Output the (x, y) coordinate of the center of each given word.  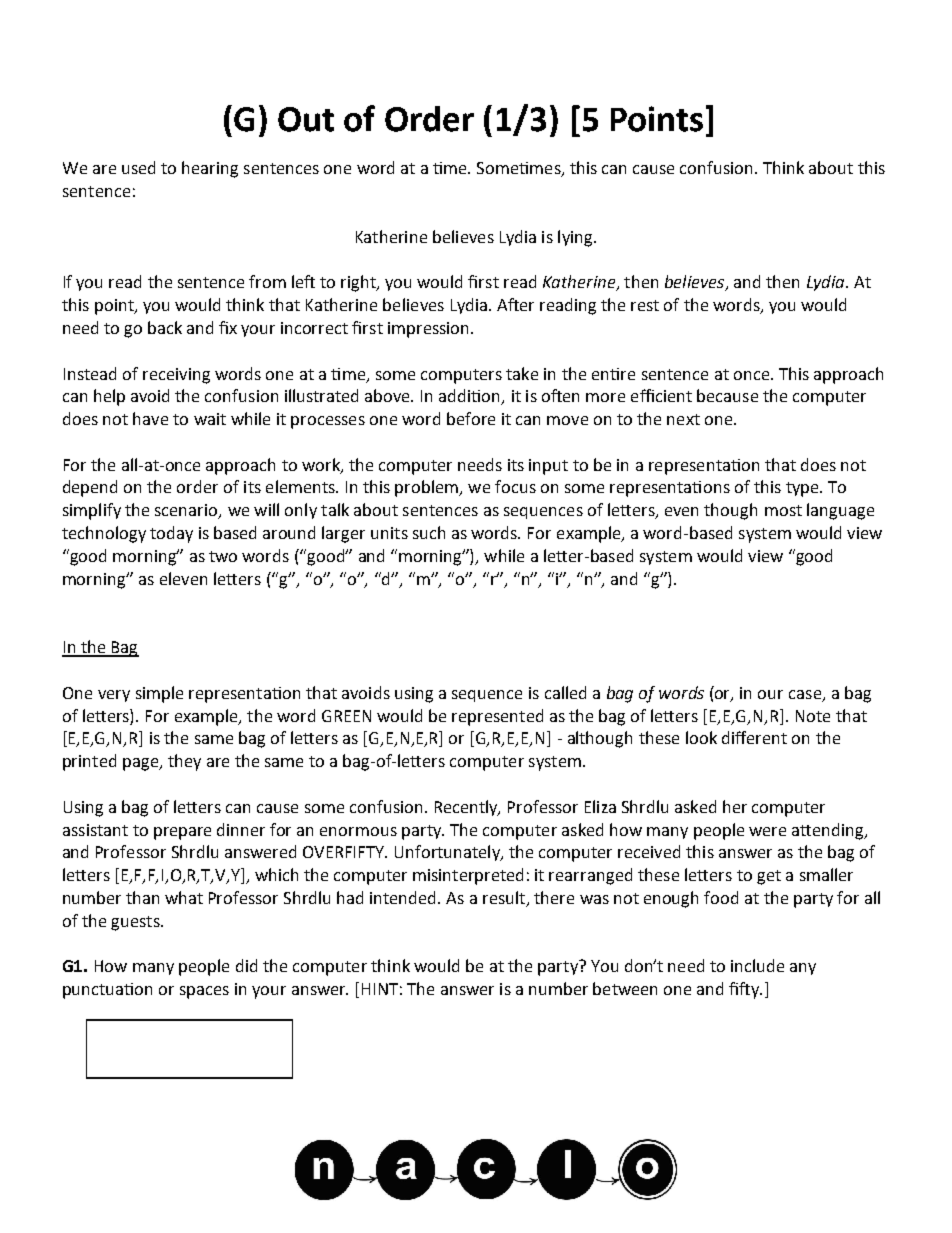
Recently (467, 808)
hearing (210, 169)
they (184, 762)
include (757, 965)
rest (645, 305)
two (223, 556)
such (429, 532)
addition (471, 397)
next (683, 419)
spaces (204, 992)
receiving (176, 376)
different (754, 737)
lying (576, 238)
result (505, 899)
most (783, 510)
